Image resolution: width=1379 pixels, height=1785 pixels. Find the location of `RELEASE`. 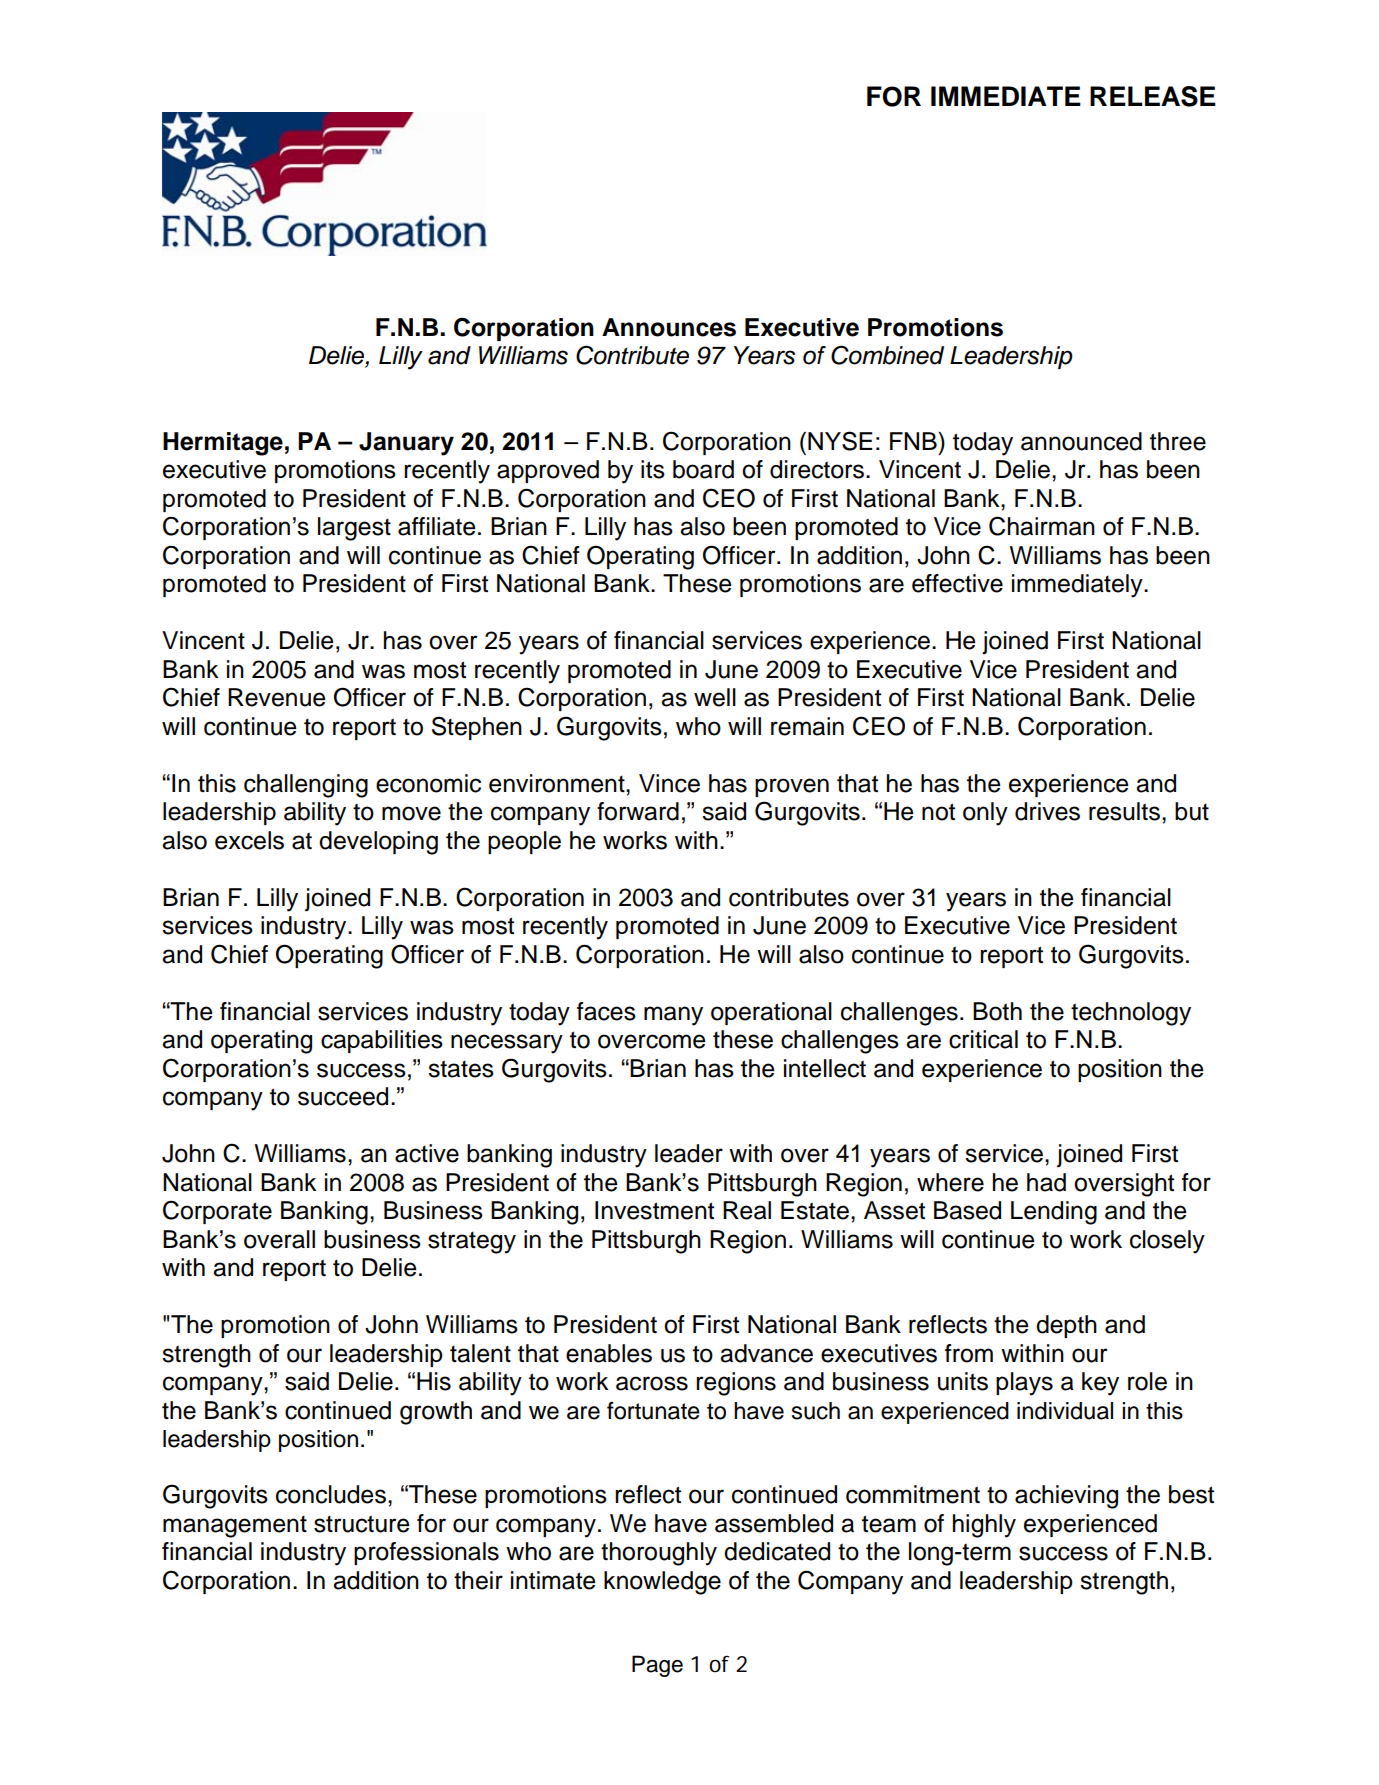

RELEASE is located at coordinates (1153, 96).
